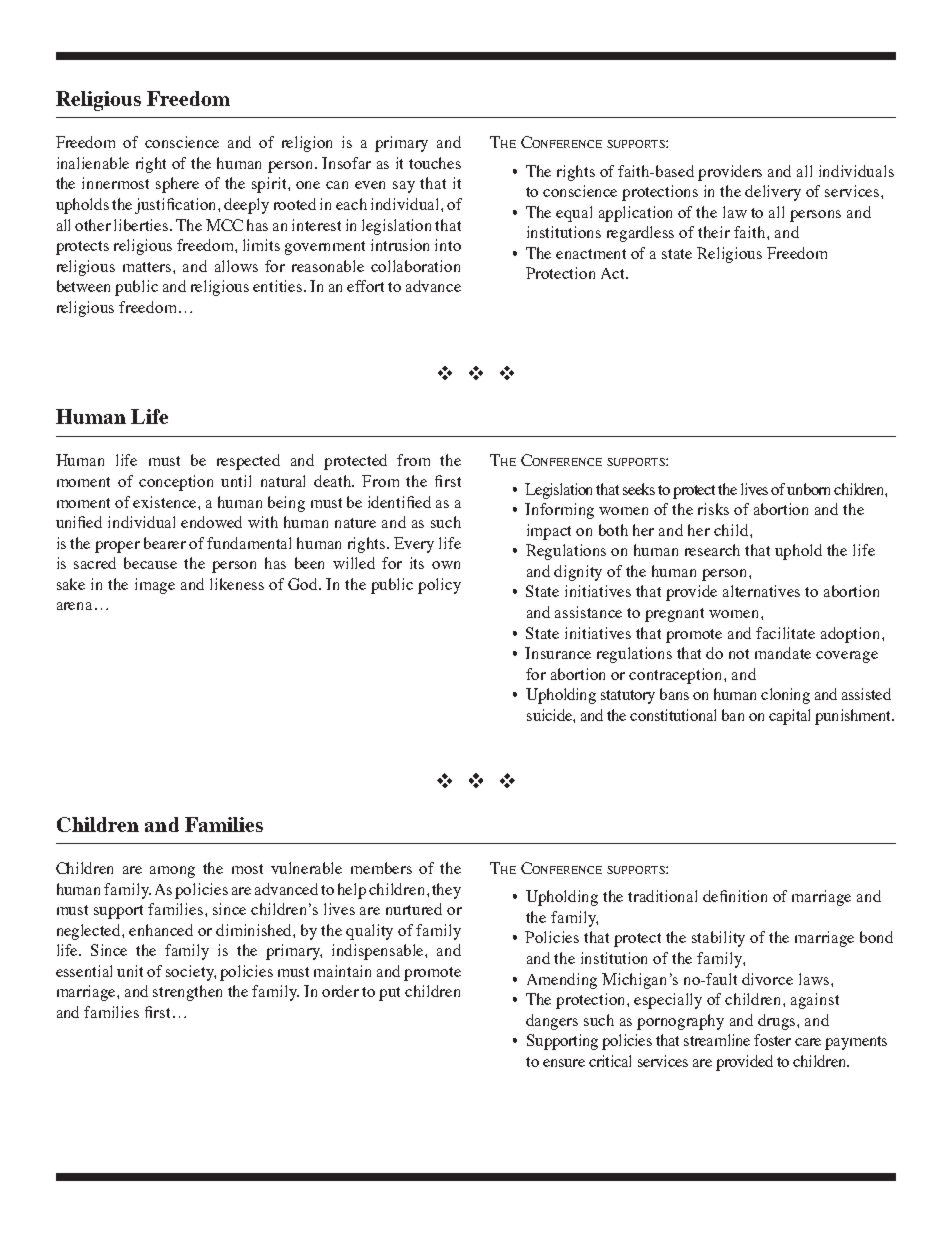  Describe the element at coordinates (177, 185) in the image. I see `sphere` at that location.
